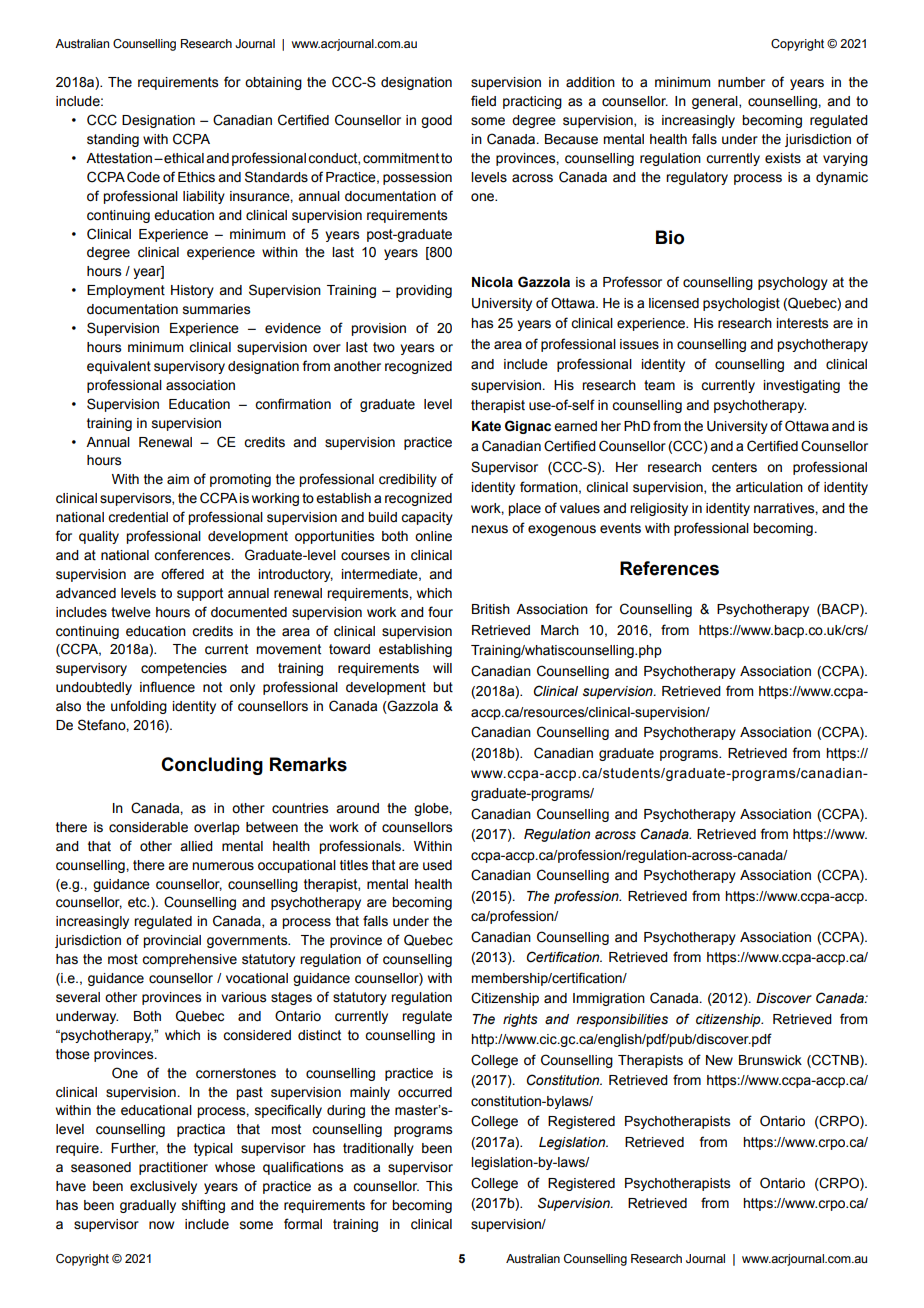  I want to click on This, so click(439, 1186).
